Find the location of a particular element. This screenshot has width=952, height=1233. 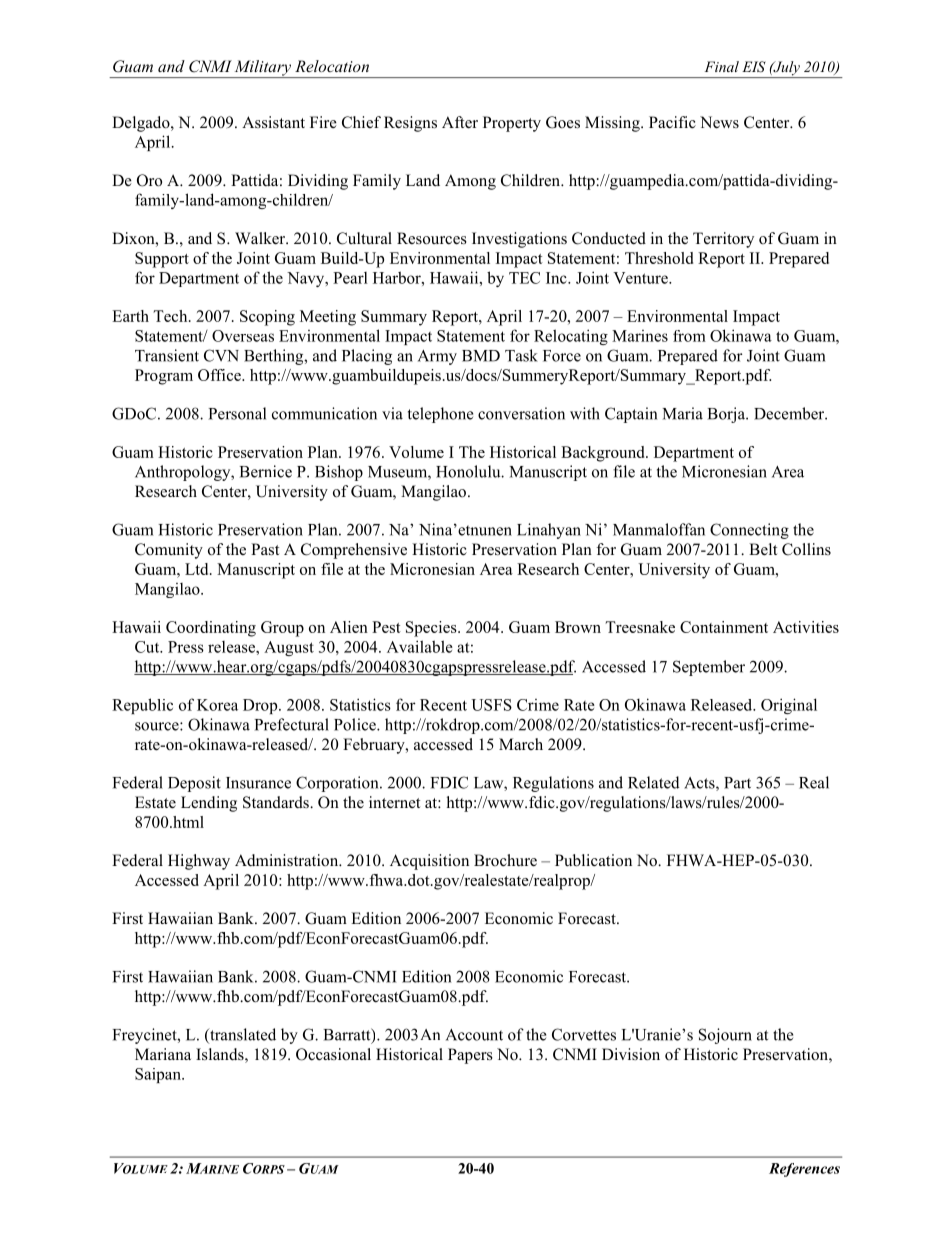

Related is located at coordinates (654, 782).
